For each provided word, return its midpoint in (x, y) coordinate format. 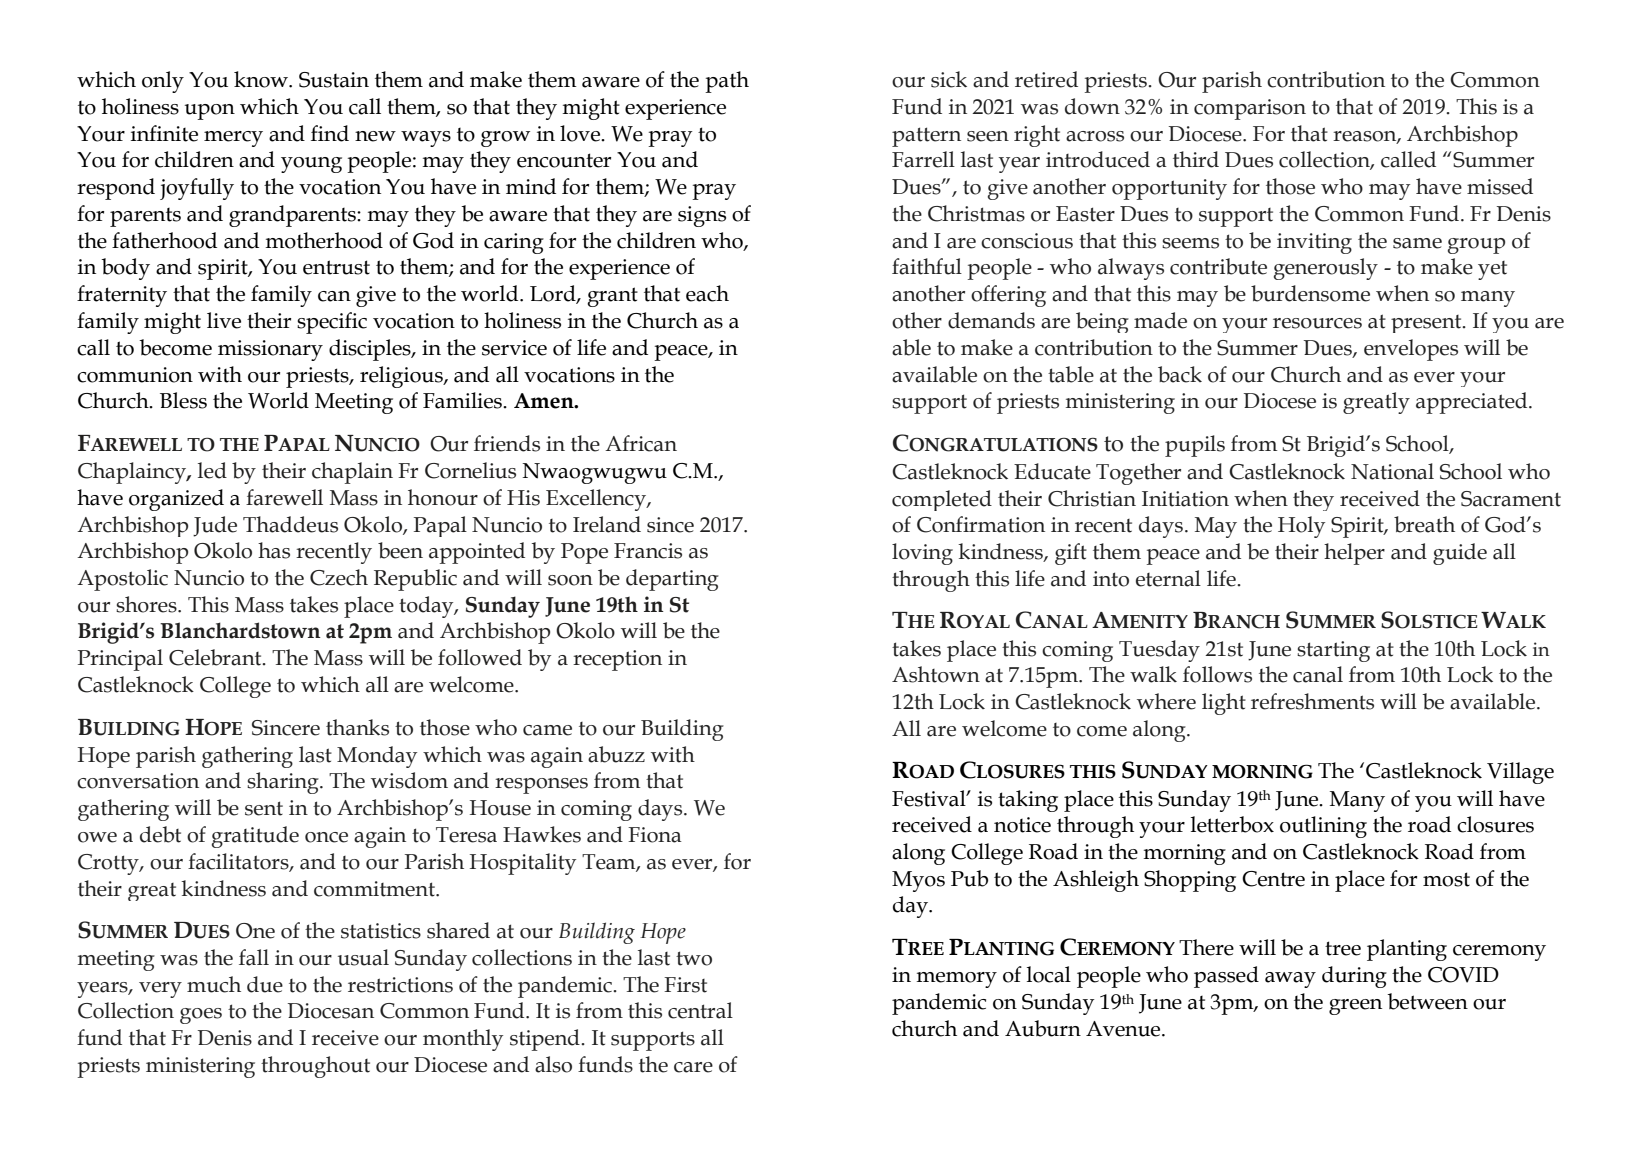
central (700, 1010)
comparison (1250, 109)
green (1355, 1007)
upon (210, 112)
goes (201, 1016)
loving (922, 554)
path (727, 82)
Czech (339, 577)
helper (1354, 554)
